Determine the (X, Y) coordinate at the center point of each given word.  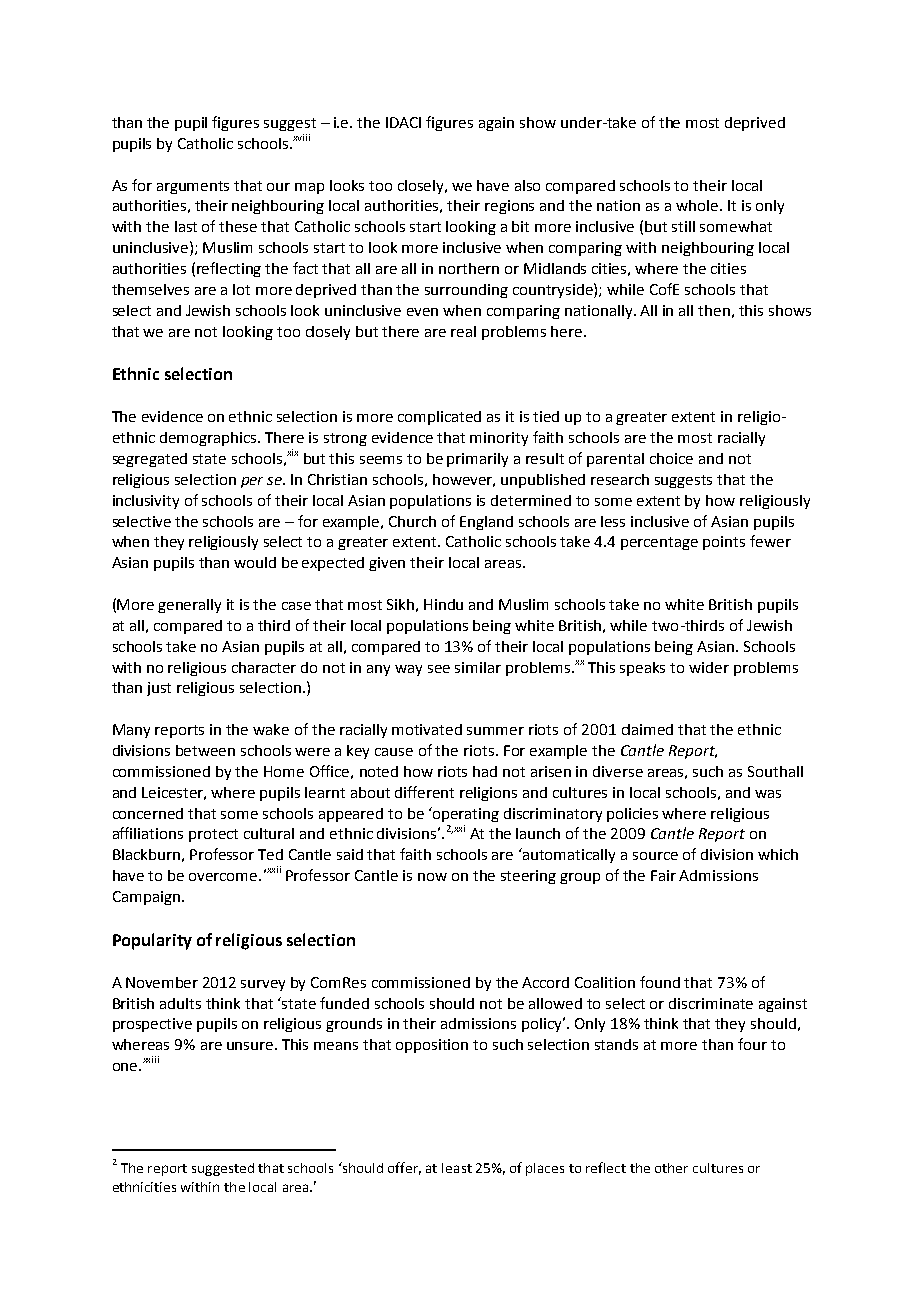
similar (478, 667)
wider (709, 667)
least (457, 1168)
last (186, 226)
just (159, 689)
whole (697, 205)
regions (509, 207)
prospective (152, 1025)
